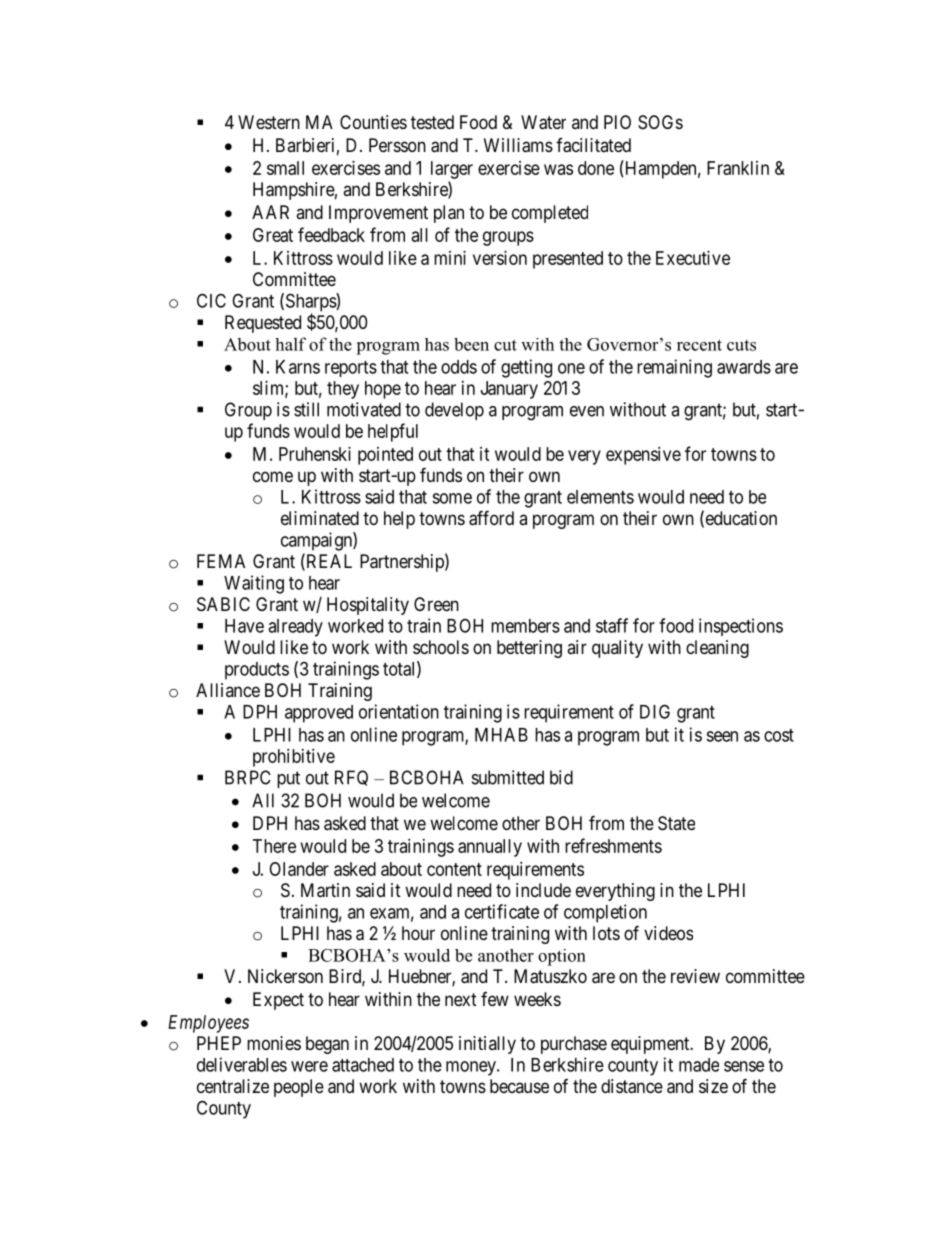 The width and height of the image is (952, 1233). Describe the element at coordinates (295, 628) in the image. I see `already` at that location.
